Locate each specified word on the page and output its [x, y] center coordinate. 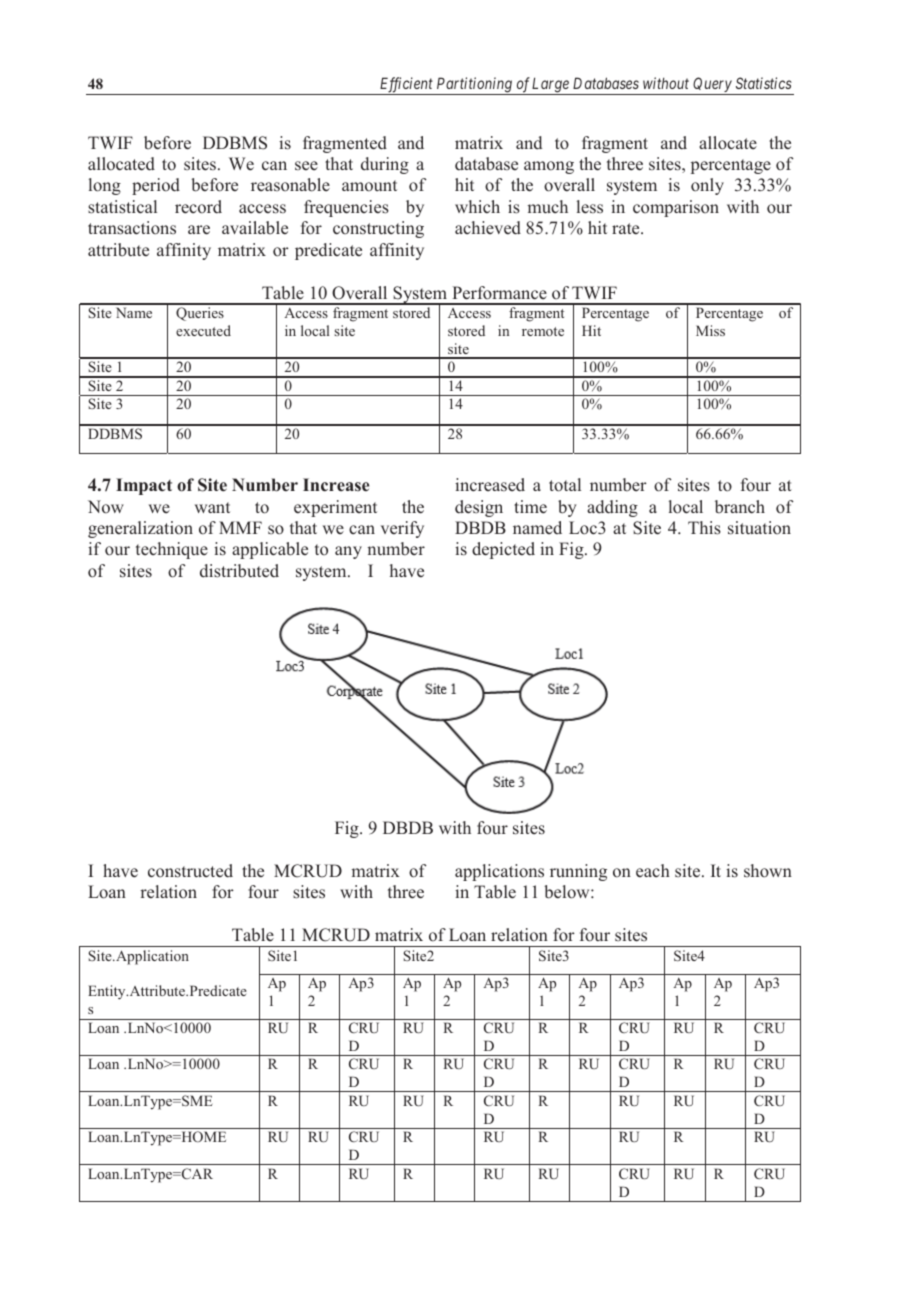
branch [740, 507]
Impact [144, 486]
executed [203, 330]
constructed [190, 871]
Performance [499, 293]
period [156, 186]
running [578, 872]
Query [712, 86]
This [704, 528]
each [653, 871]
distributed [239, 571]
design [479, 508]
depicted [503, 550]
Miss [710, 330]
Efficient [406, 86]
